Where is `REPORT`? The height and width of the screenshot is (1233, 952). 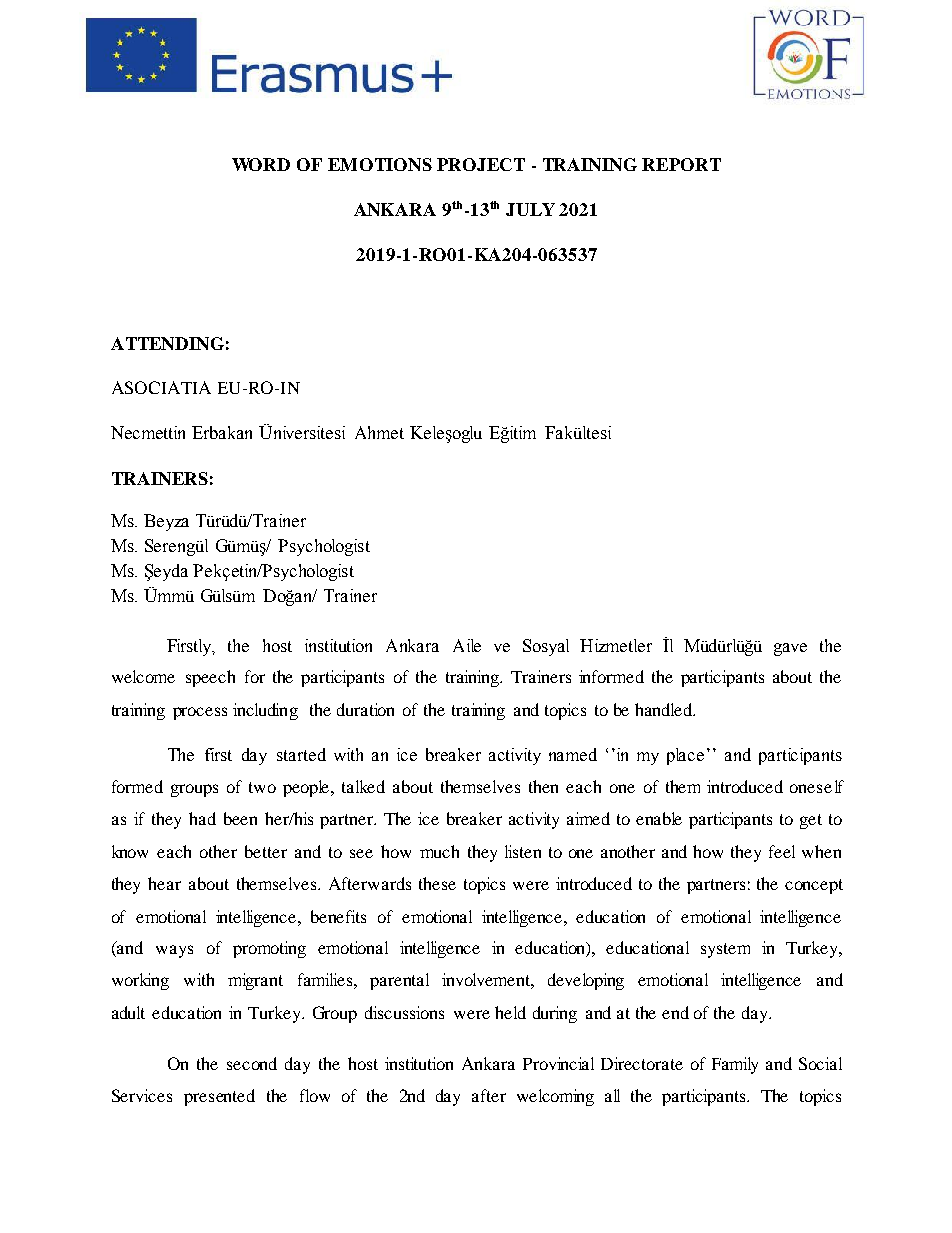 REPORT is located at coordinates (681, 164).
